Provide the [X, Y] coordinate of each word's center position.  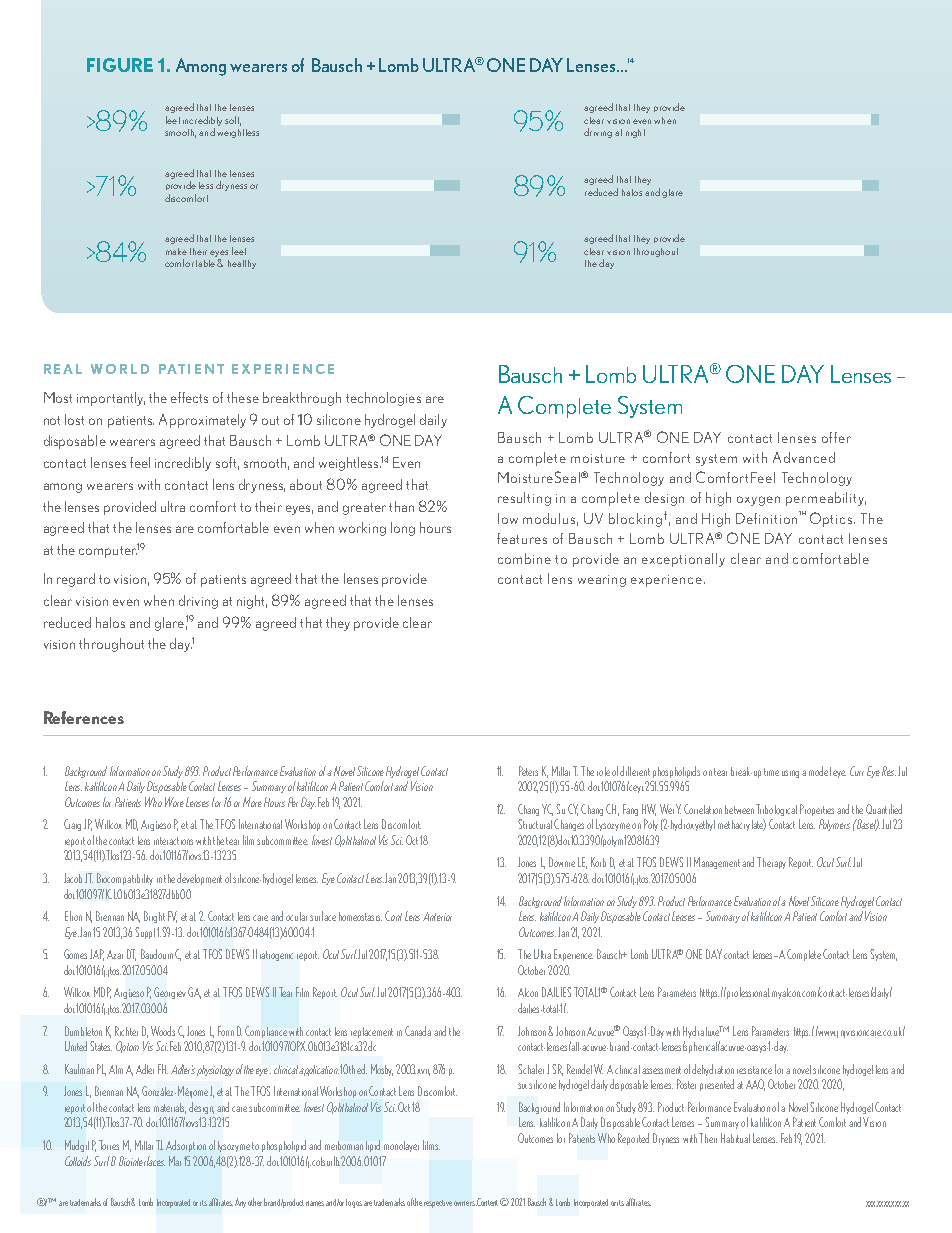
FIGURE [120, 65]
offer [836, 437]
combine [524, 558]
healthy [242, 264]
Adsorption [186, 1146]
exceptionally [683, 560]
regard [76, 580]
